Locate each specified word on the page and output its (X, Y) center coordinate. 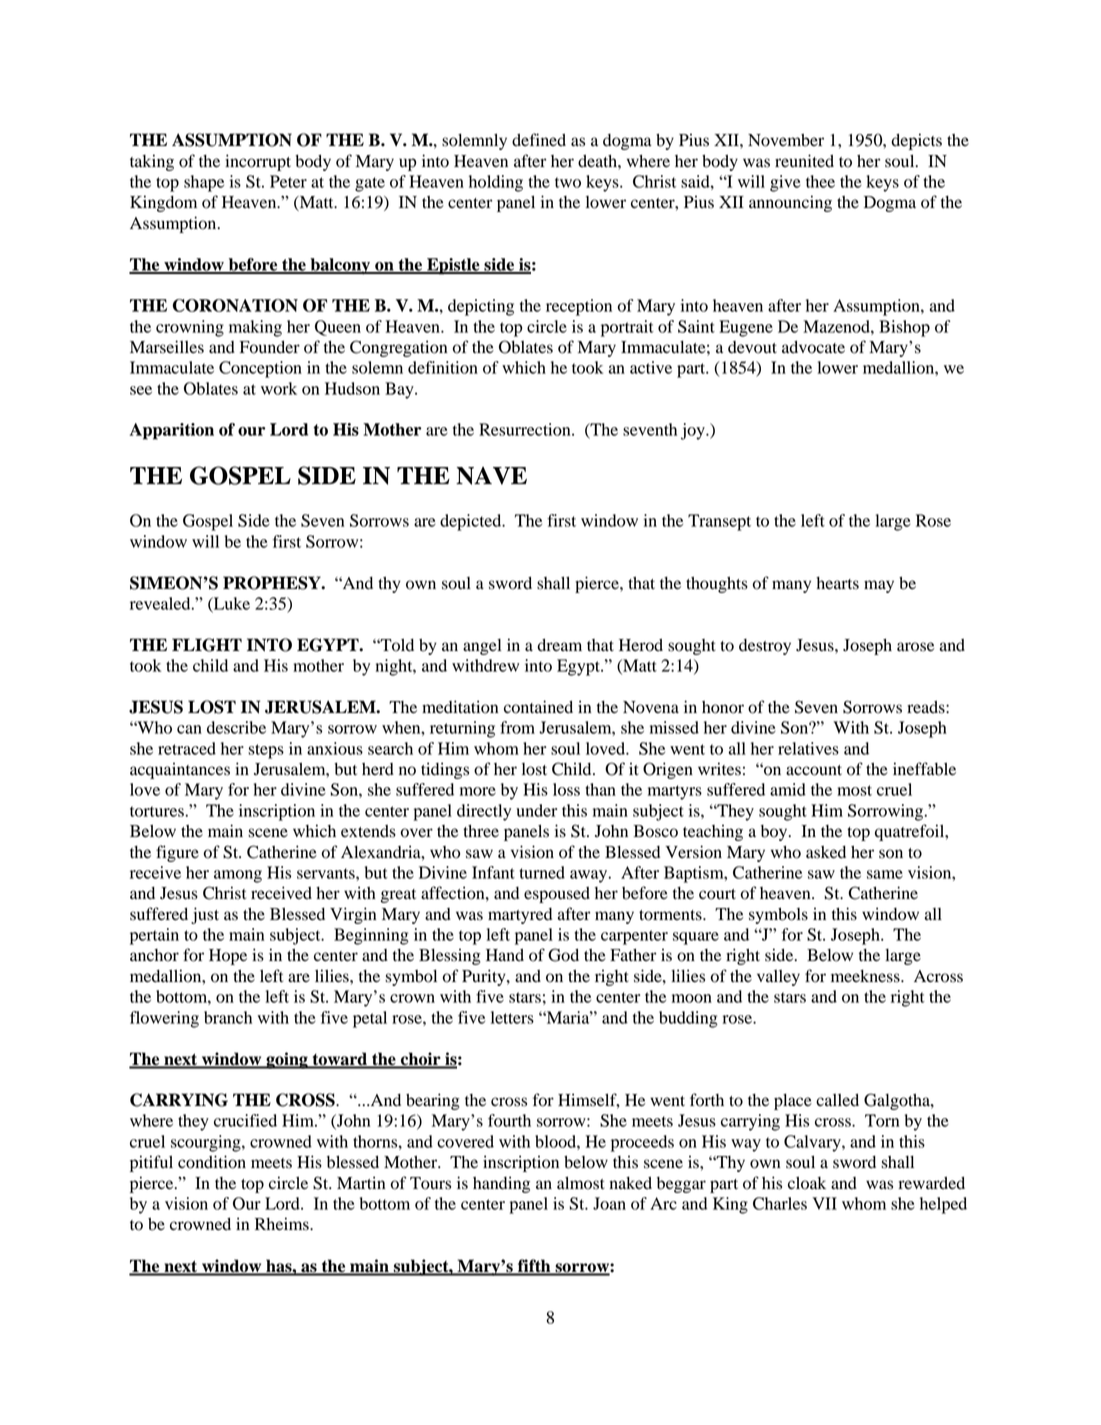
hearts (837, 583)
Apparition (172, 431)
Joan (609, 1203)
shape (204, 183)
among (238, 876)
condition (212, 1162)
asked (826, 852)
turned (542, 872)
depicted (472, 522)
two (568, 182)
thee (820, 181)
